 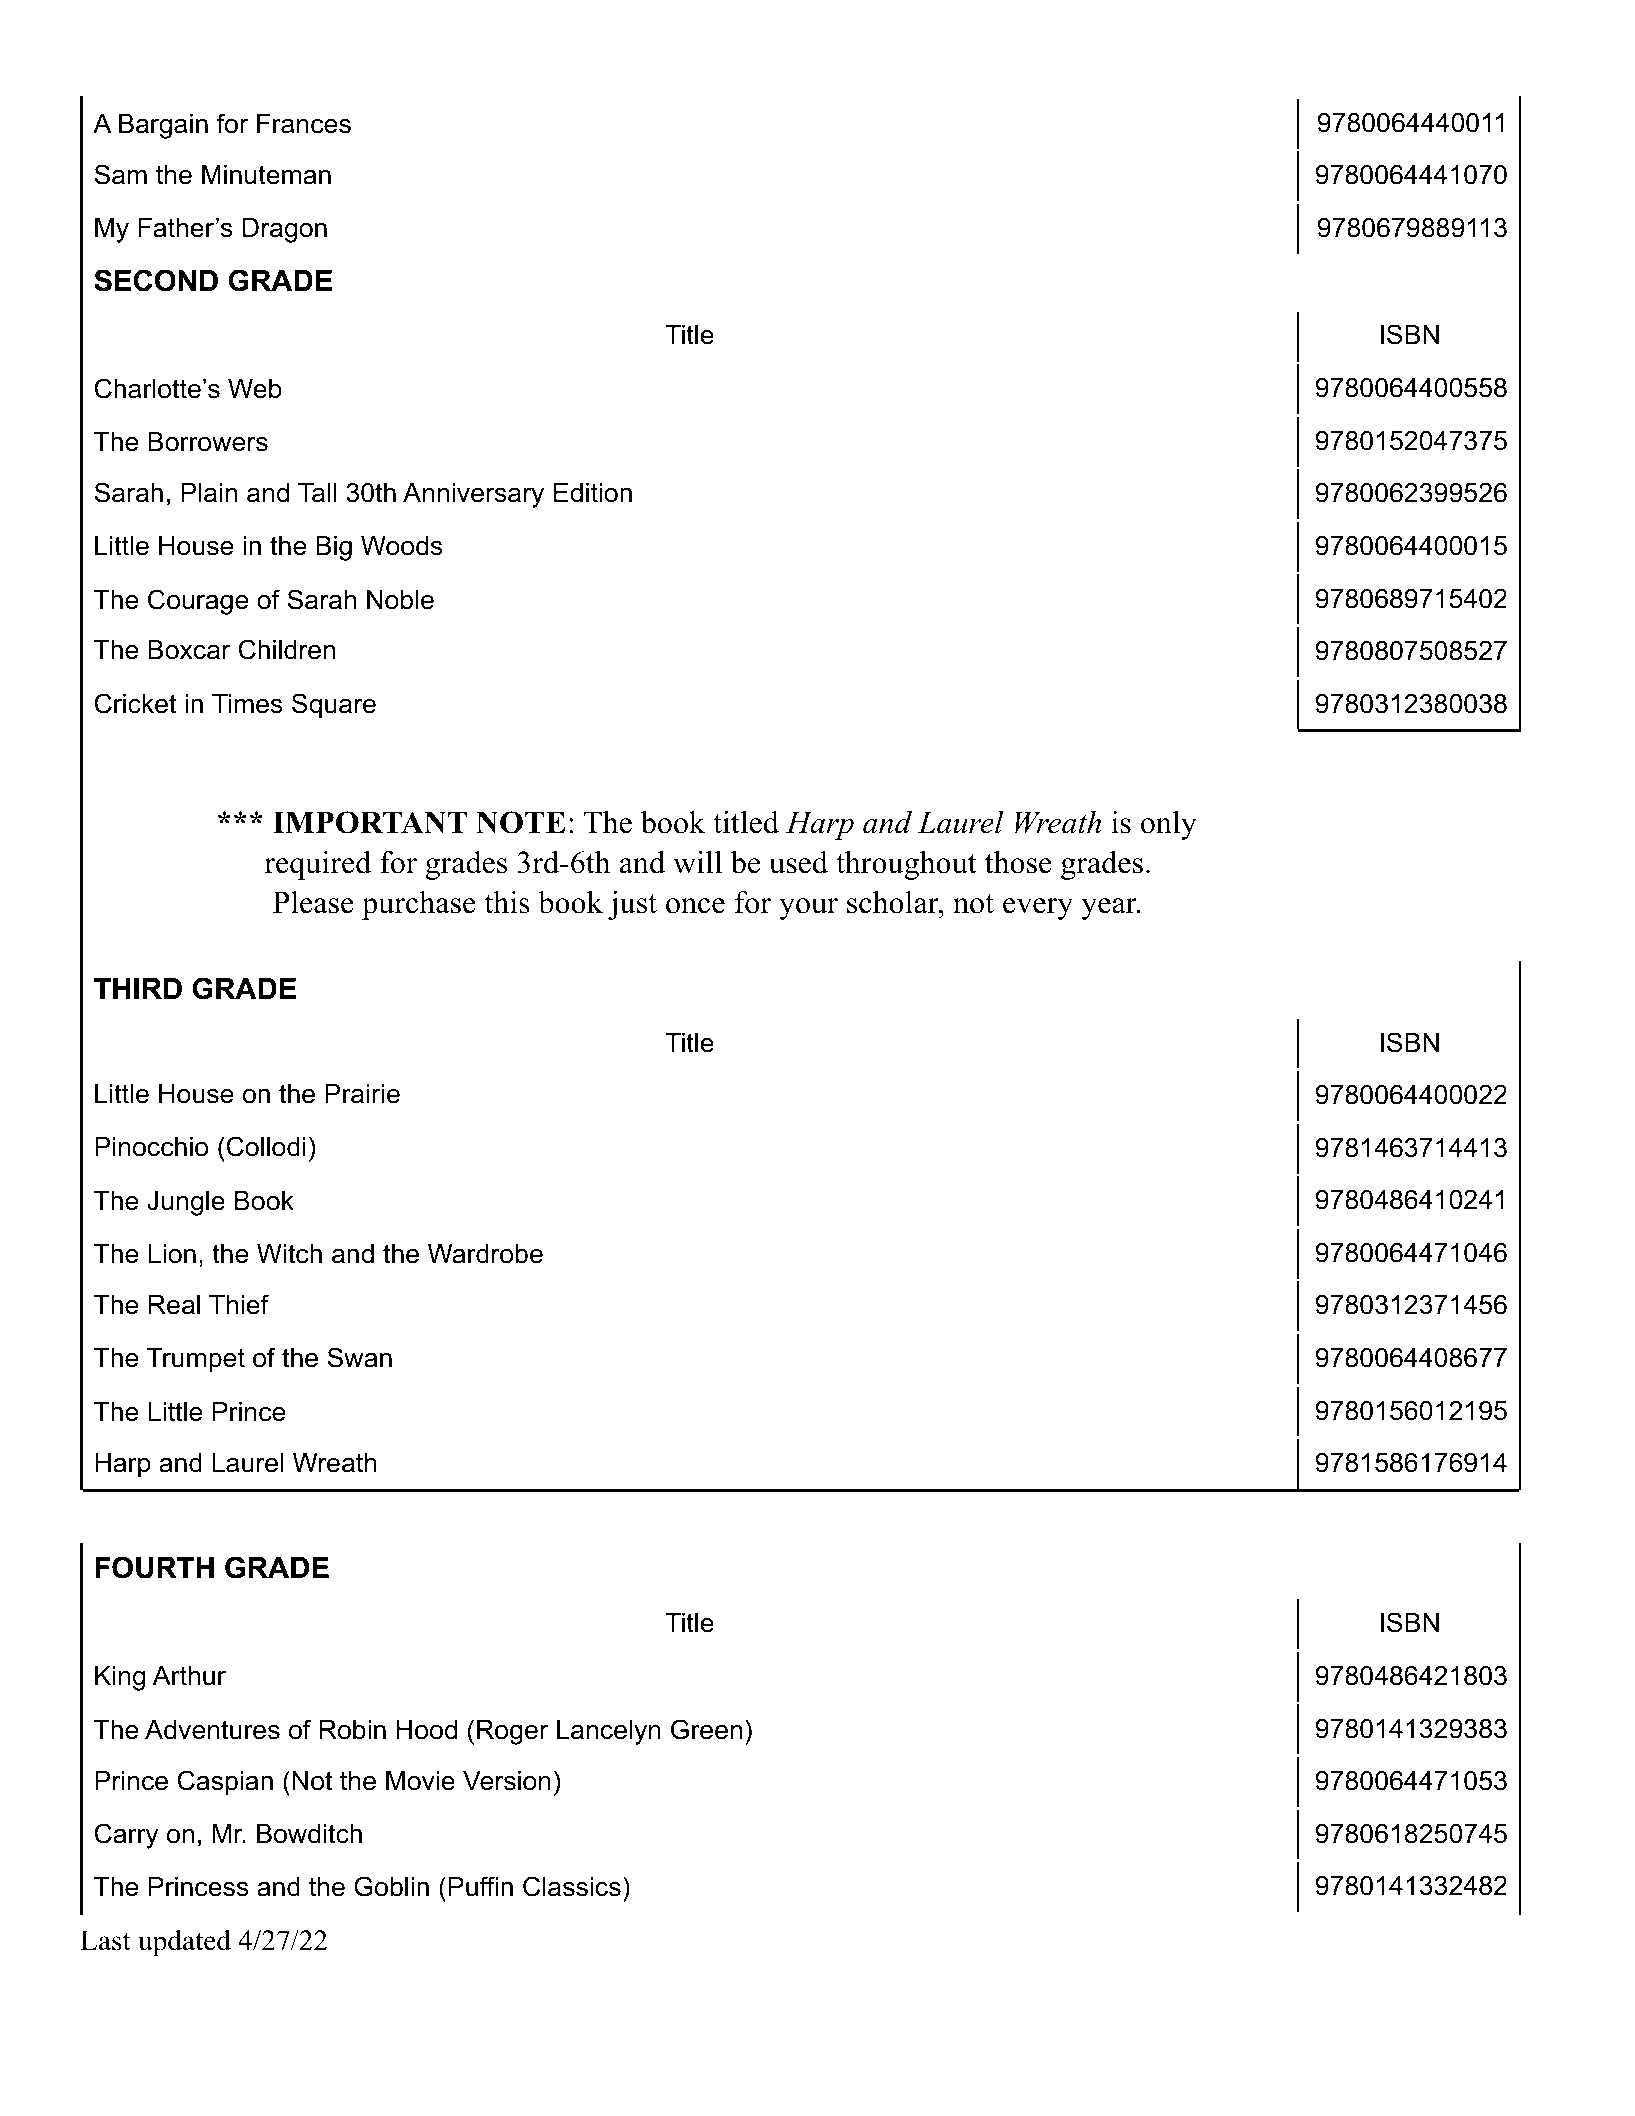 I want to click on those, so click(x=1018, y=862).
